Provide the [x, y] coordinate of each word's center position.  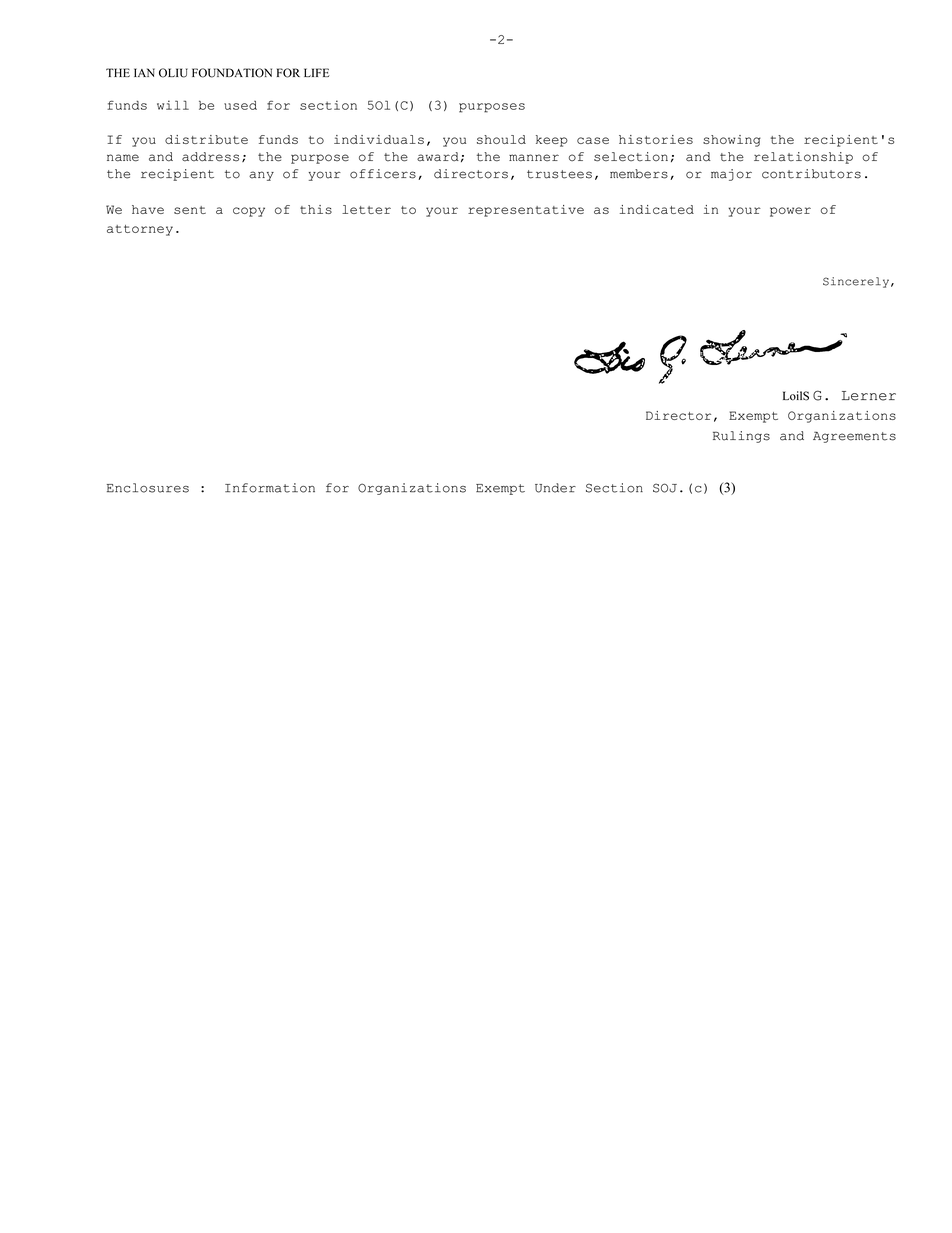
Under [555, 488]
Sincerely [856, 282]
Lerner [869, 396]
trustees [559, 174]
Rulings [741, 437]
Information [270, 488]
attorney [140, 230]
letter [366, 209]
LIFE [317, 72]
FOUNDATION [232, 73]
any [261, 176]
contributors [811, 174]
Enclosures [148, 488]
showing [732, 141]
